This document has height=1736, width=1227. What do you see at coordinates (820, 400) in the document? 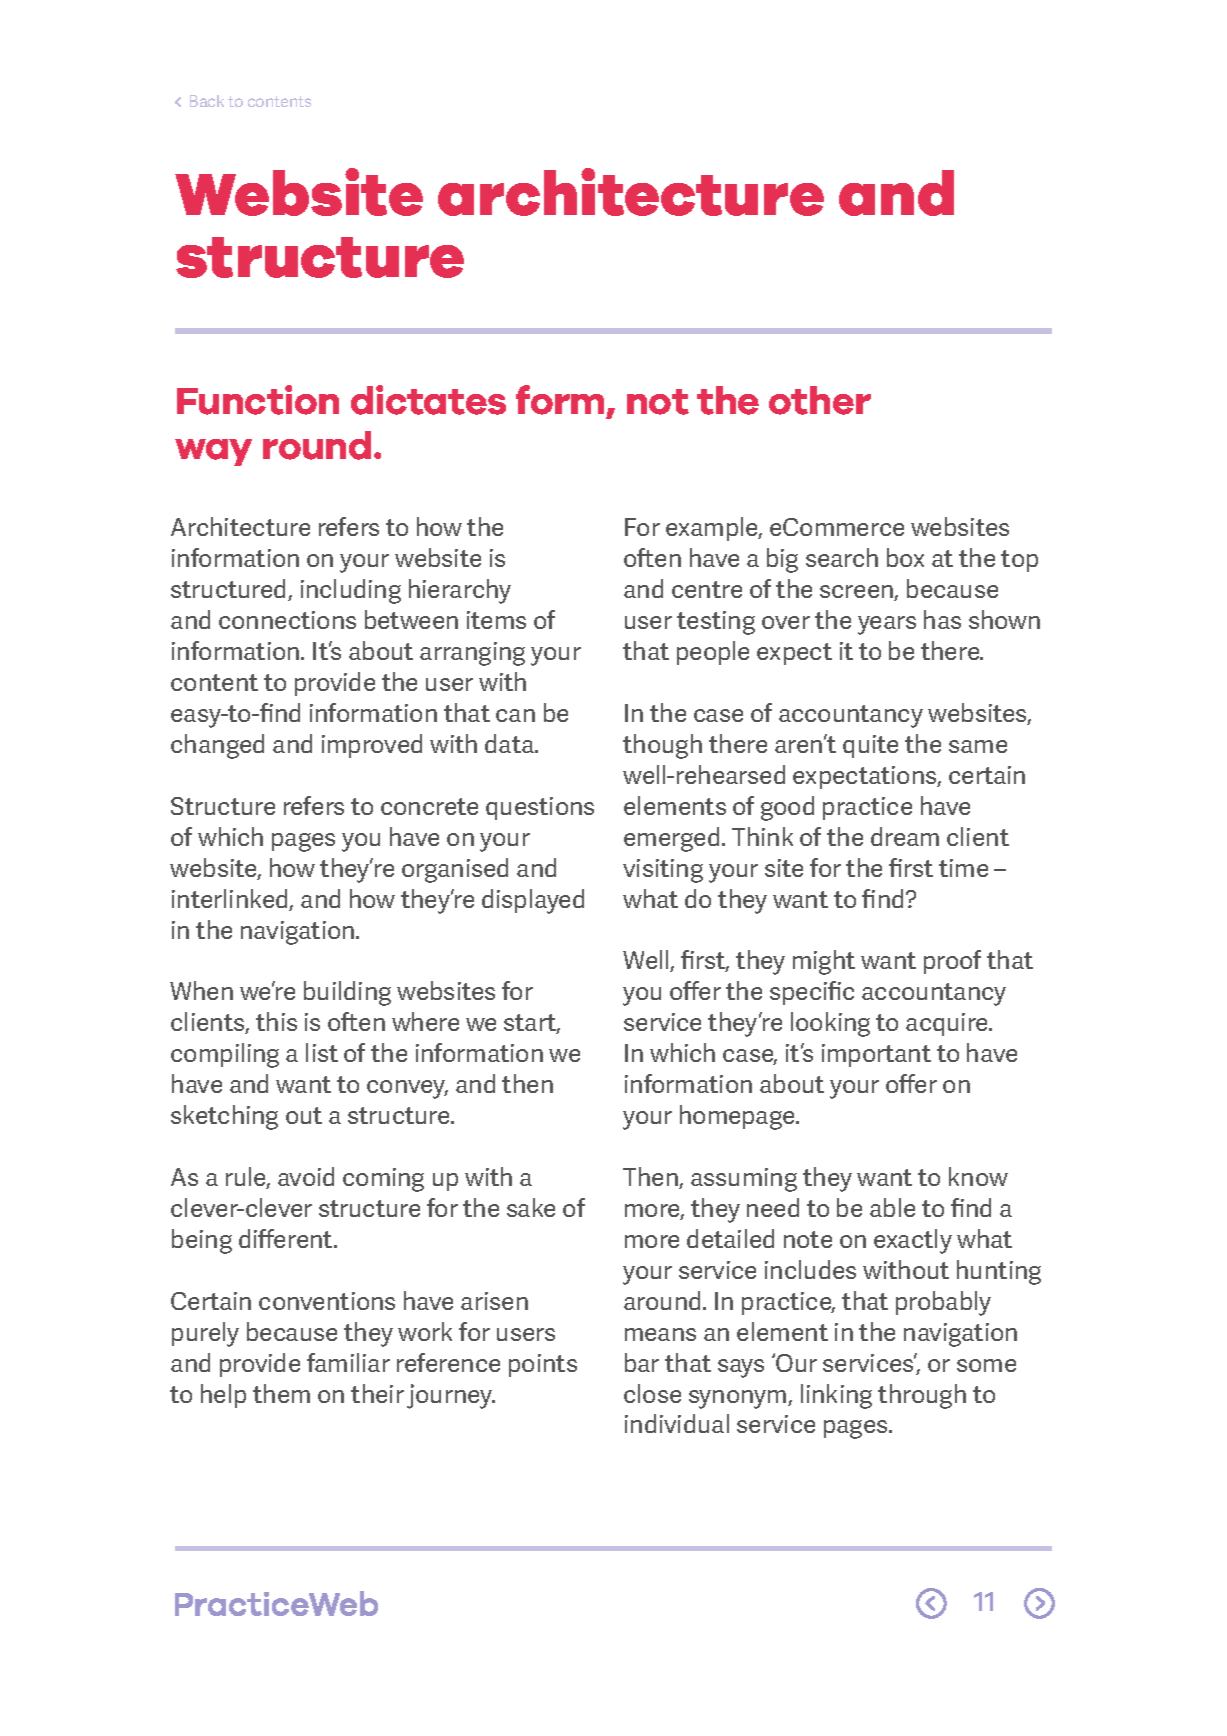
I see `other` at bounding box center [820, 400].
